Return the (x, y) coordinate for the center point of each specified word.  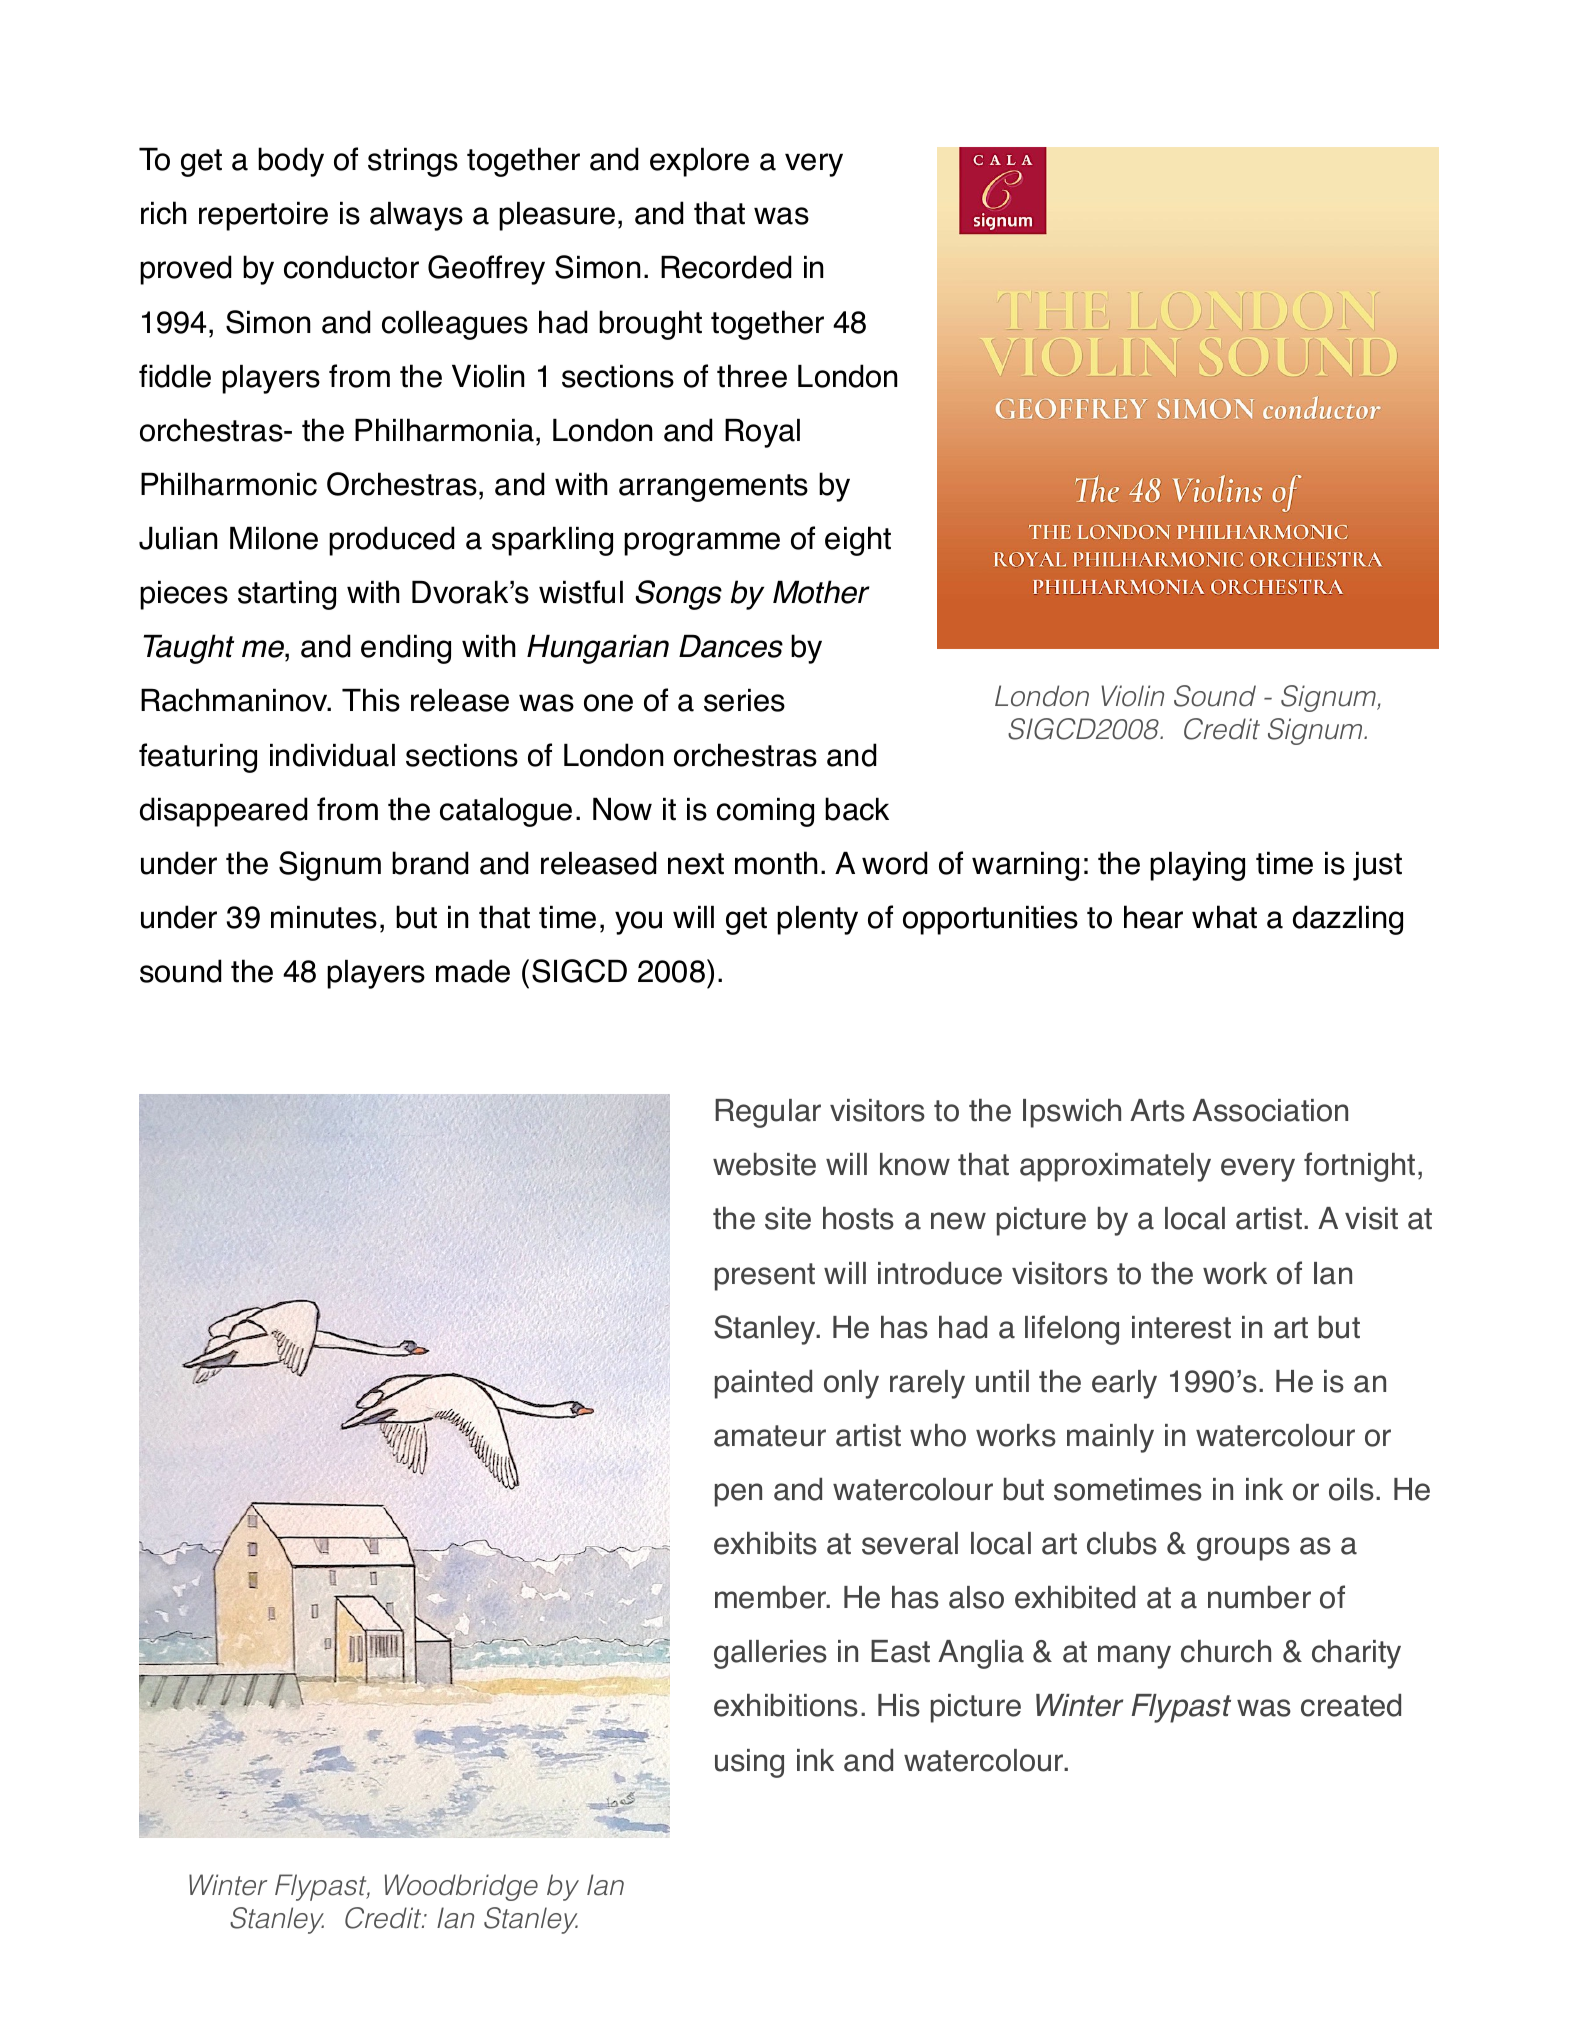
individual (332, 755)
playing (1197, 866)
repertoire (263, 216)
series (744, 700)
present (765, 1277)
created (1351, 1705)
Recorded (726, 267)
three (752, 376)
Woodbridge (461, 1887)
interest (1181, 1327)
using (749, 1763)
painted (763, 1384)
